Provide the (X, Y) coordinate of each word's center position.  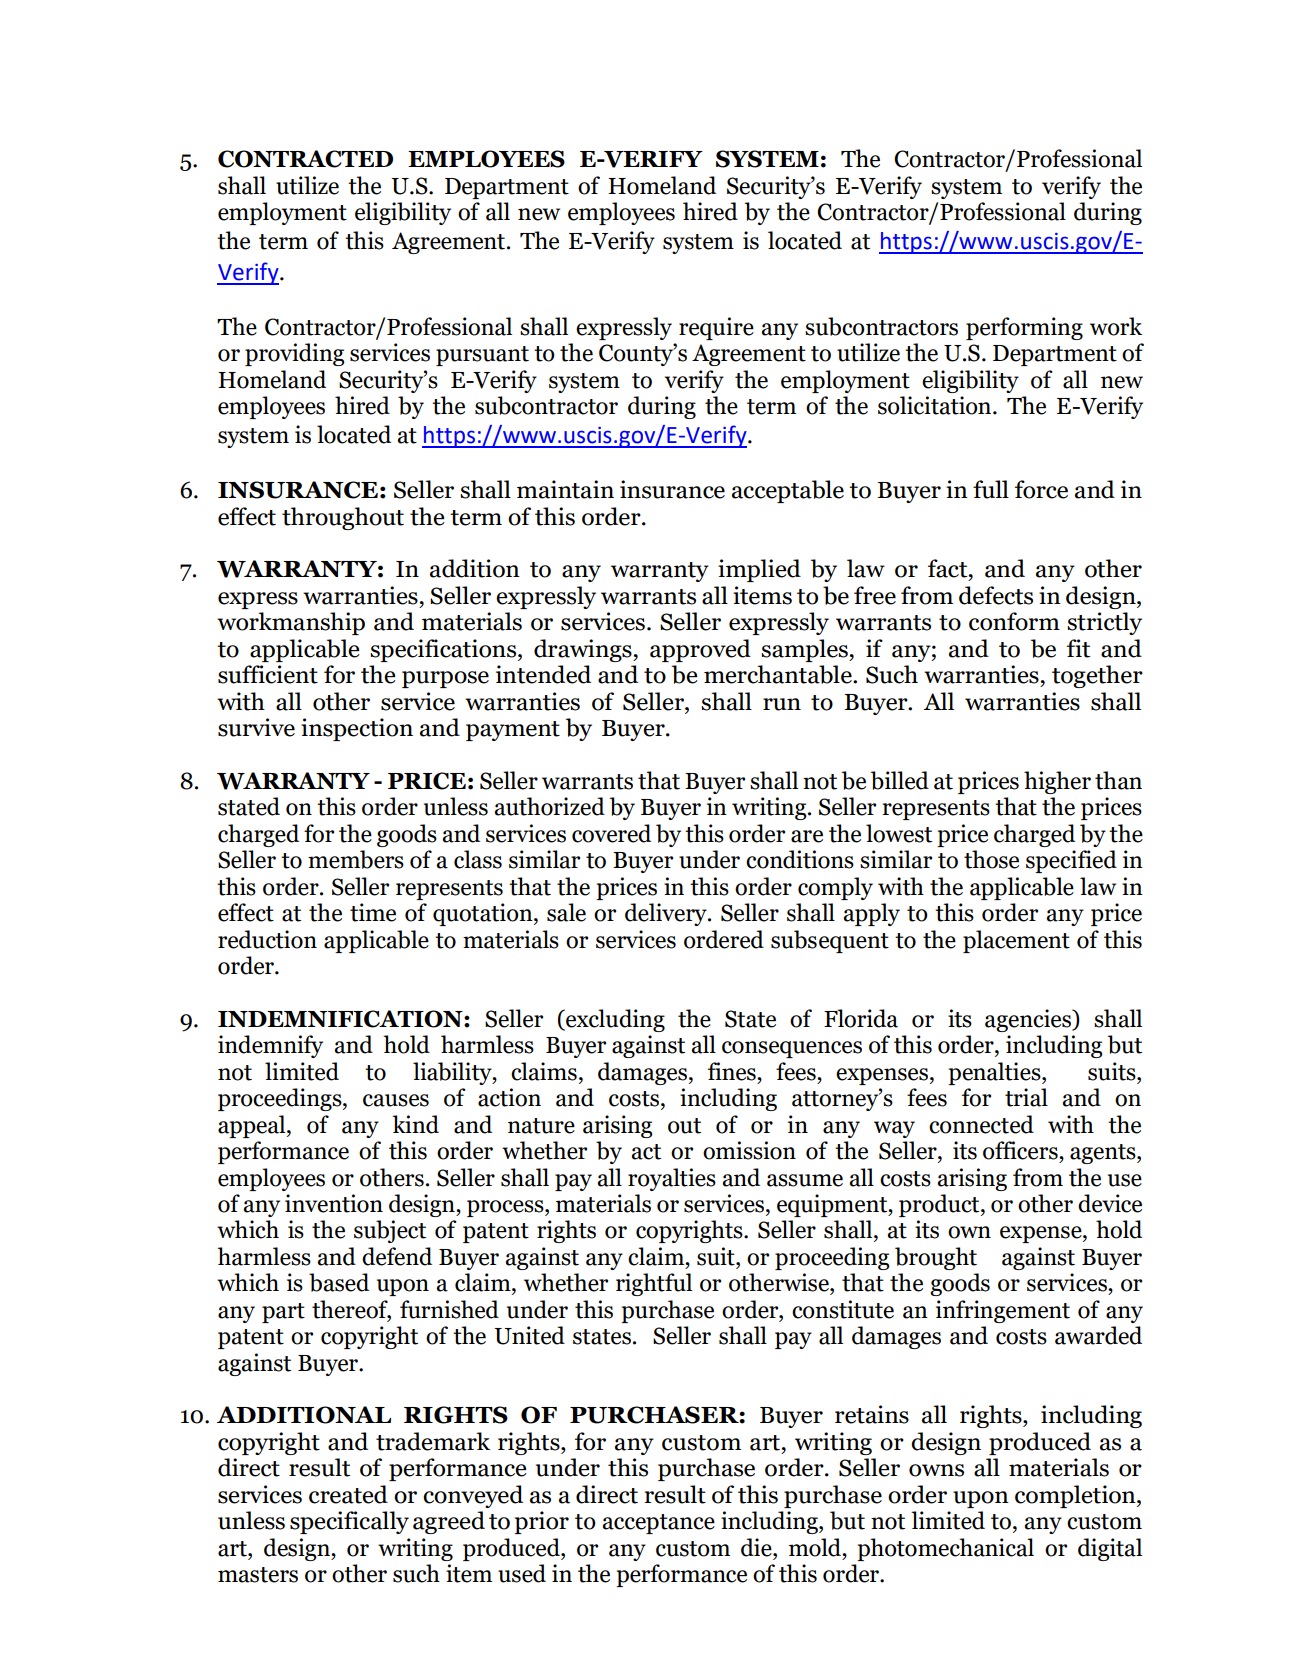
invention (334, 1203)
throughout (343, 518)
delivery (667, 914)
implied (759, 570)
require (716, 328)
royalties (672, 1179)
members (356, 859)
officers (1021, 1150)
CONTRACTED (305, 159)
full (991, 489)
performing (1024, 328)
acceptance (658, 1524)
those (991, 859)
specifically (349, 1522)
